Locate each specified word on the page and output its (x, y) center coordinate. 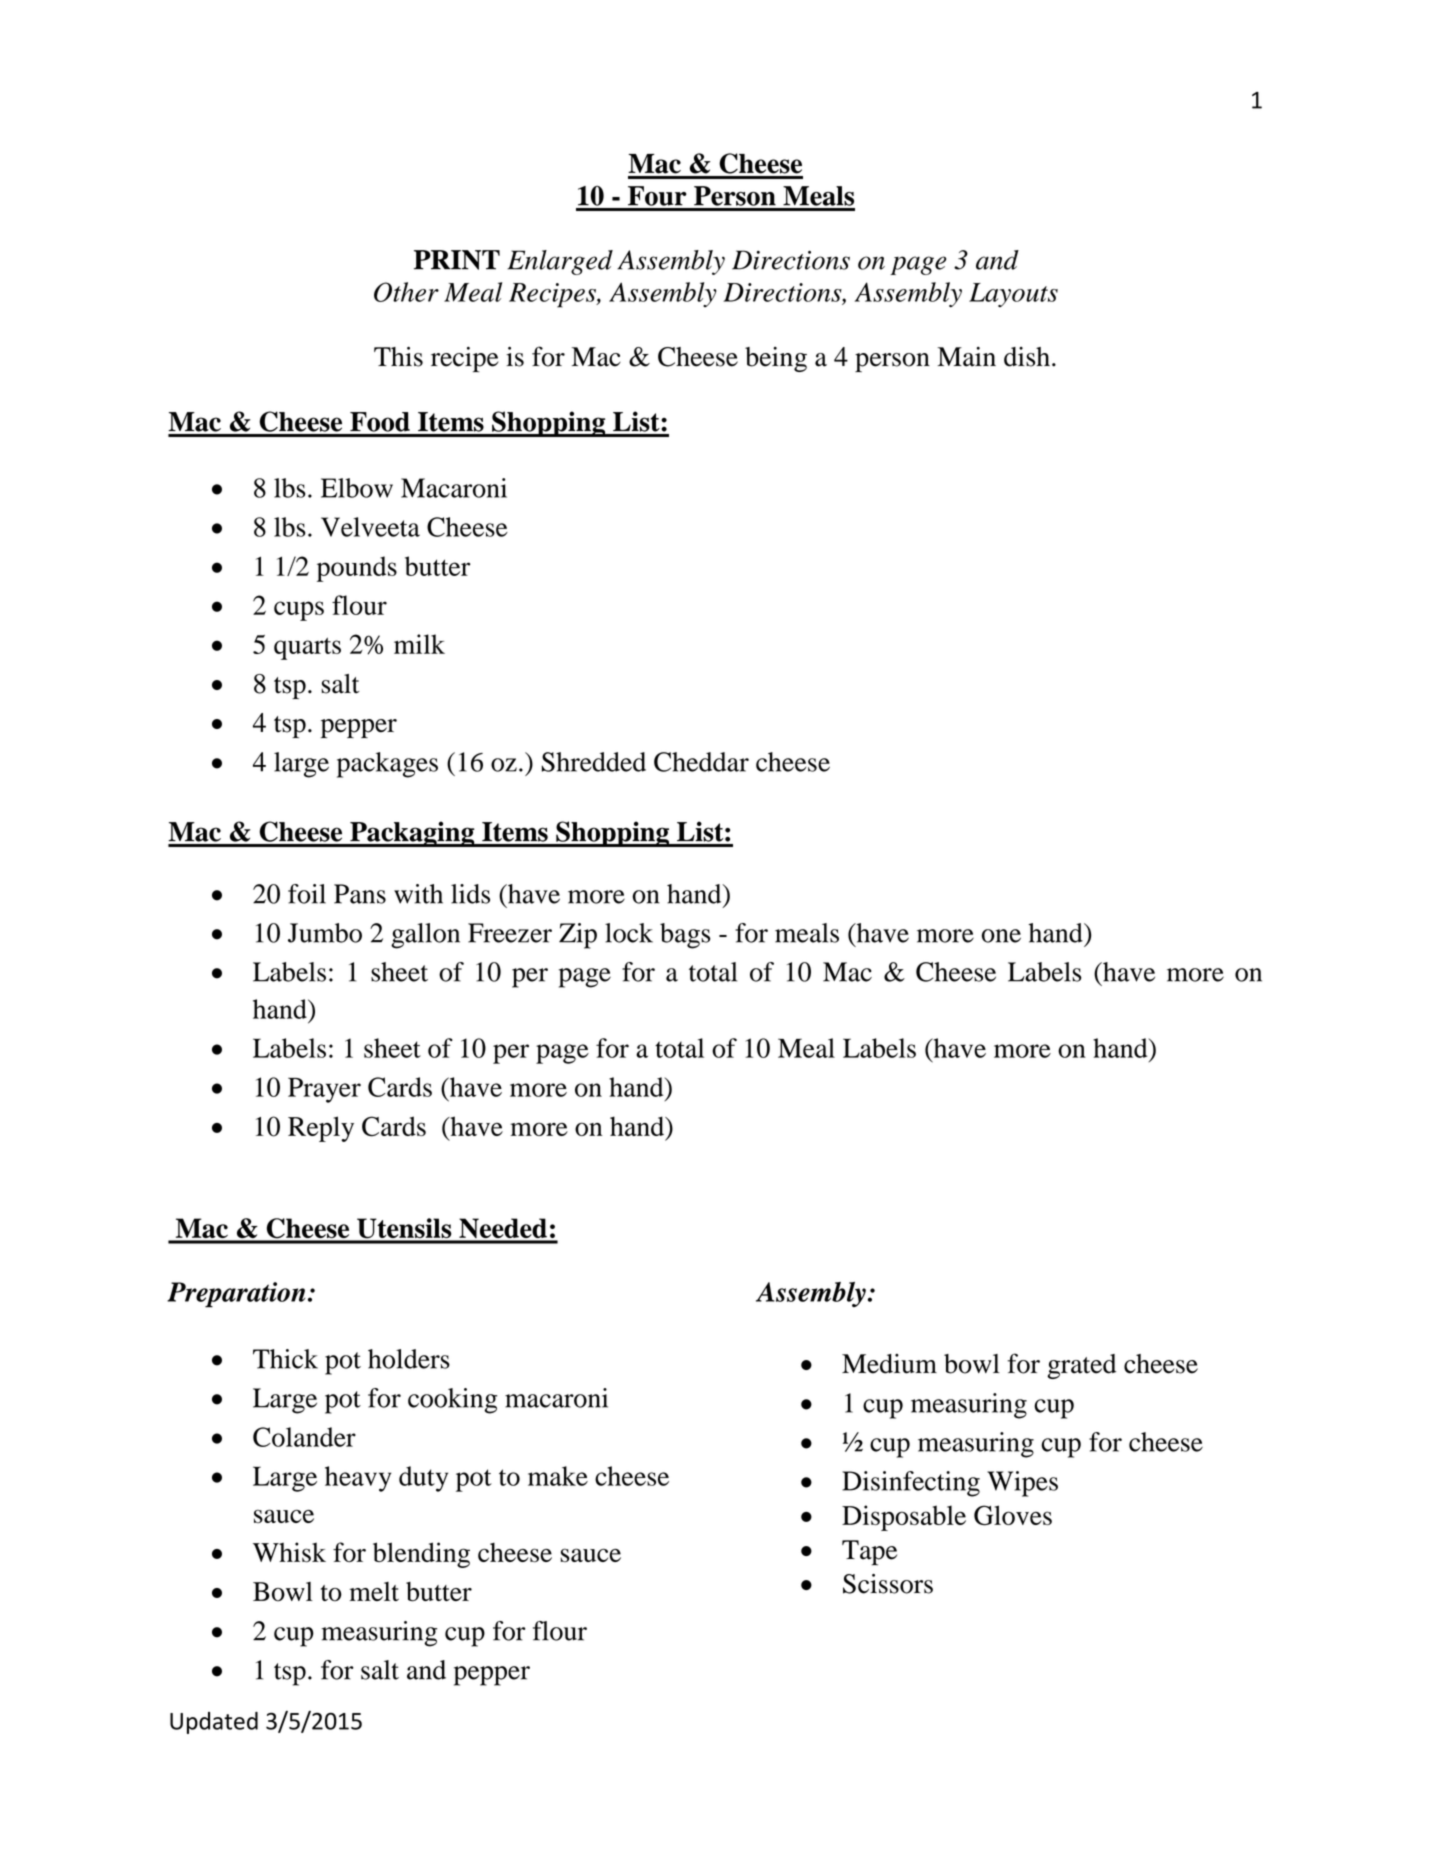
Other (406, 292)
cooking (452, 1401)
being (776, 359)
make (558, 1476)
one (1001, 936)
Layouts (1013, 295)
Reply (321, 1129)
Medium (889, 1364)
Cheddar (701, 762)
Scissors (888, 1584)
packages (387, 765)
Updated (214, 1723)
